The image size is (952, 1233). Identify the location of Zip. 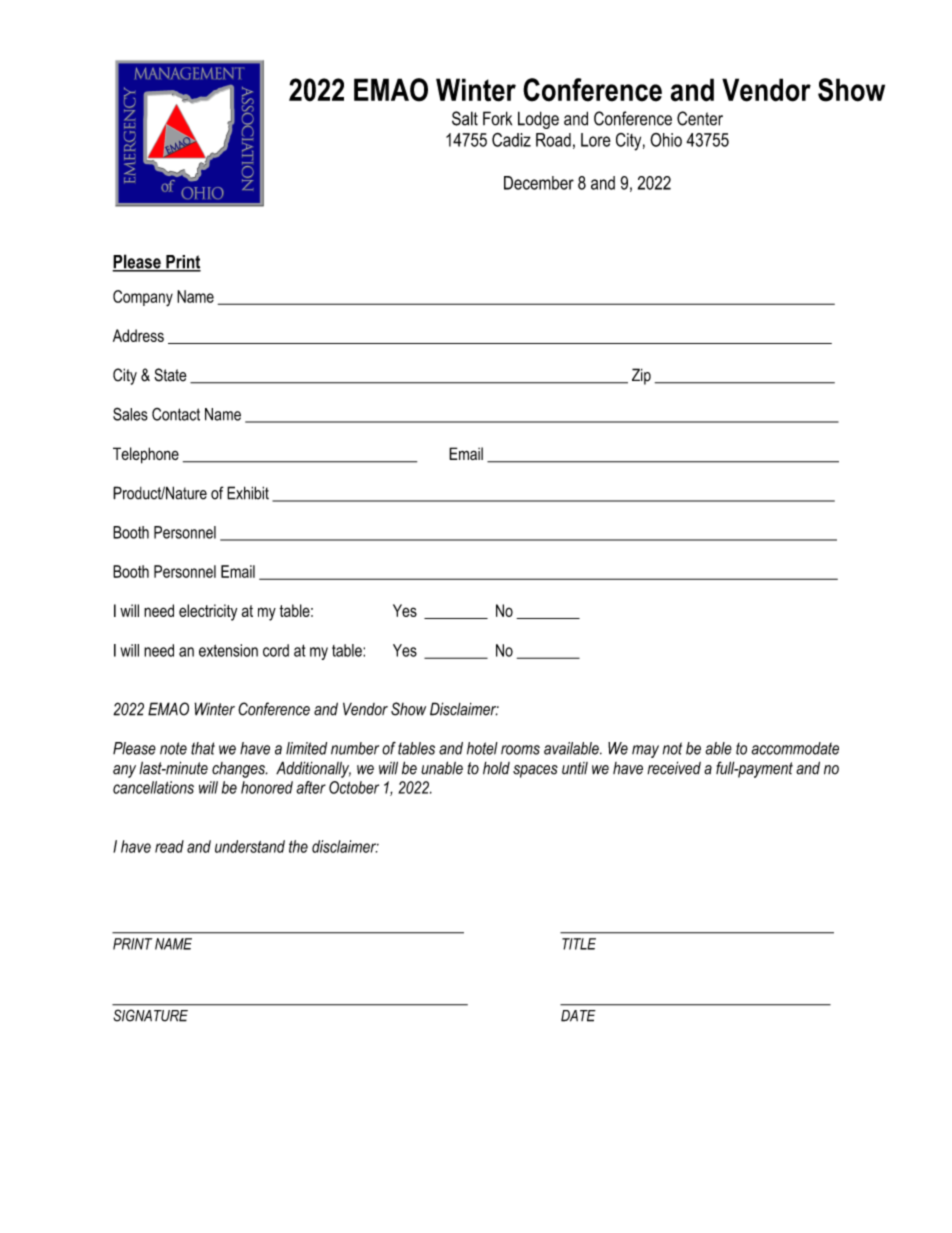
(641, 376).
